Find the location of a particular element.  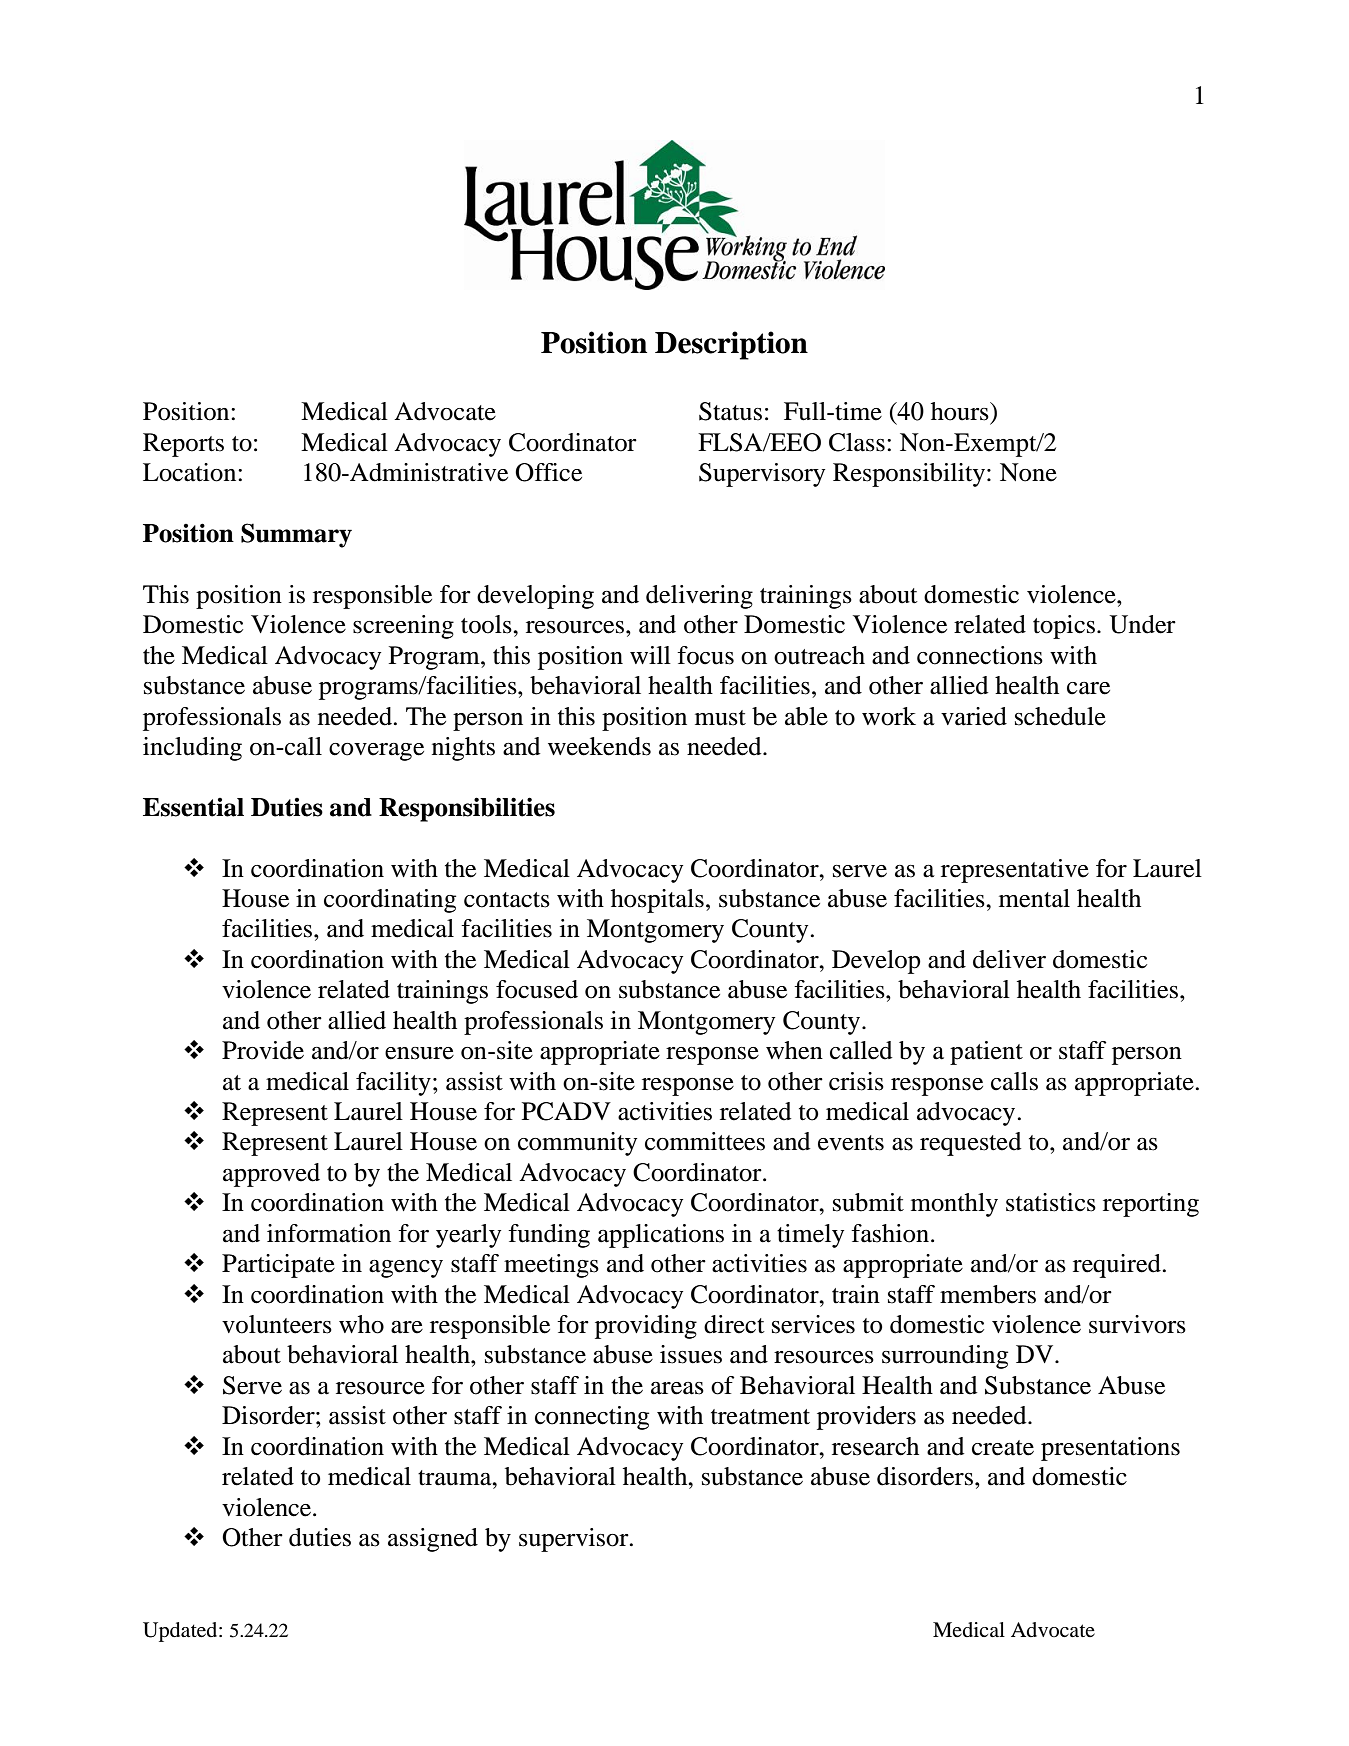

members is located at coordinates (988, 1294).
